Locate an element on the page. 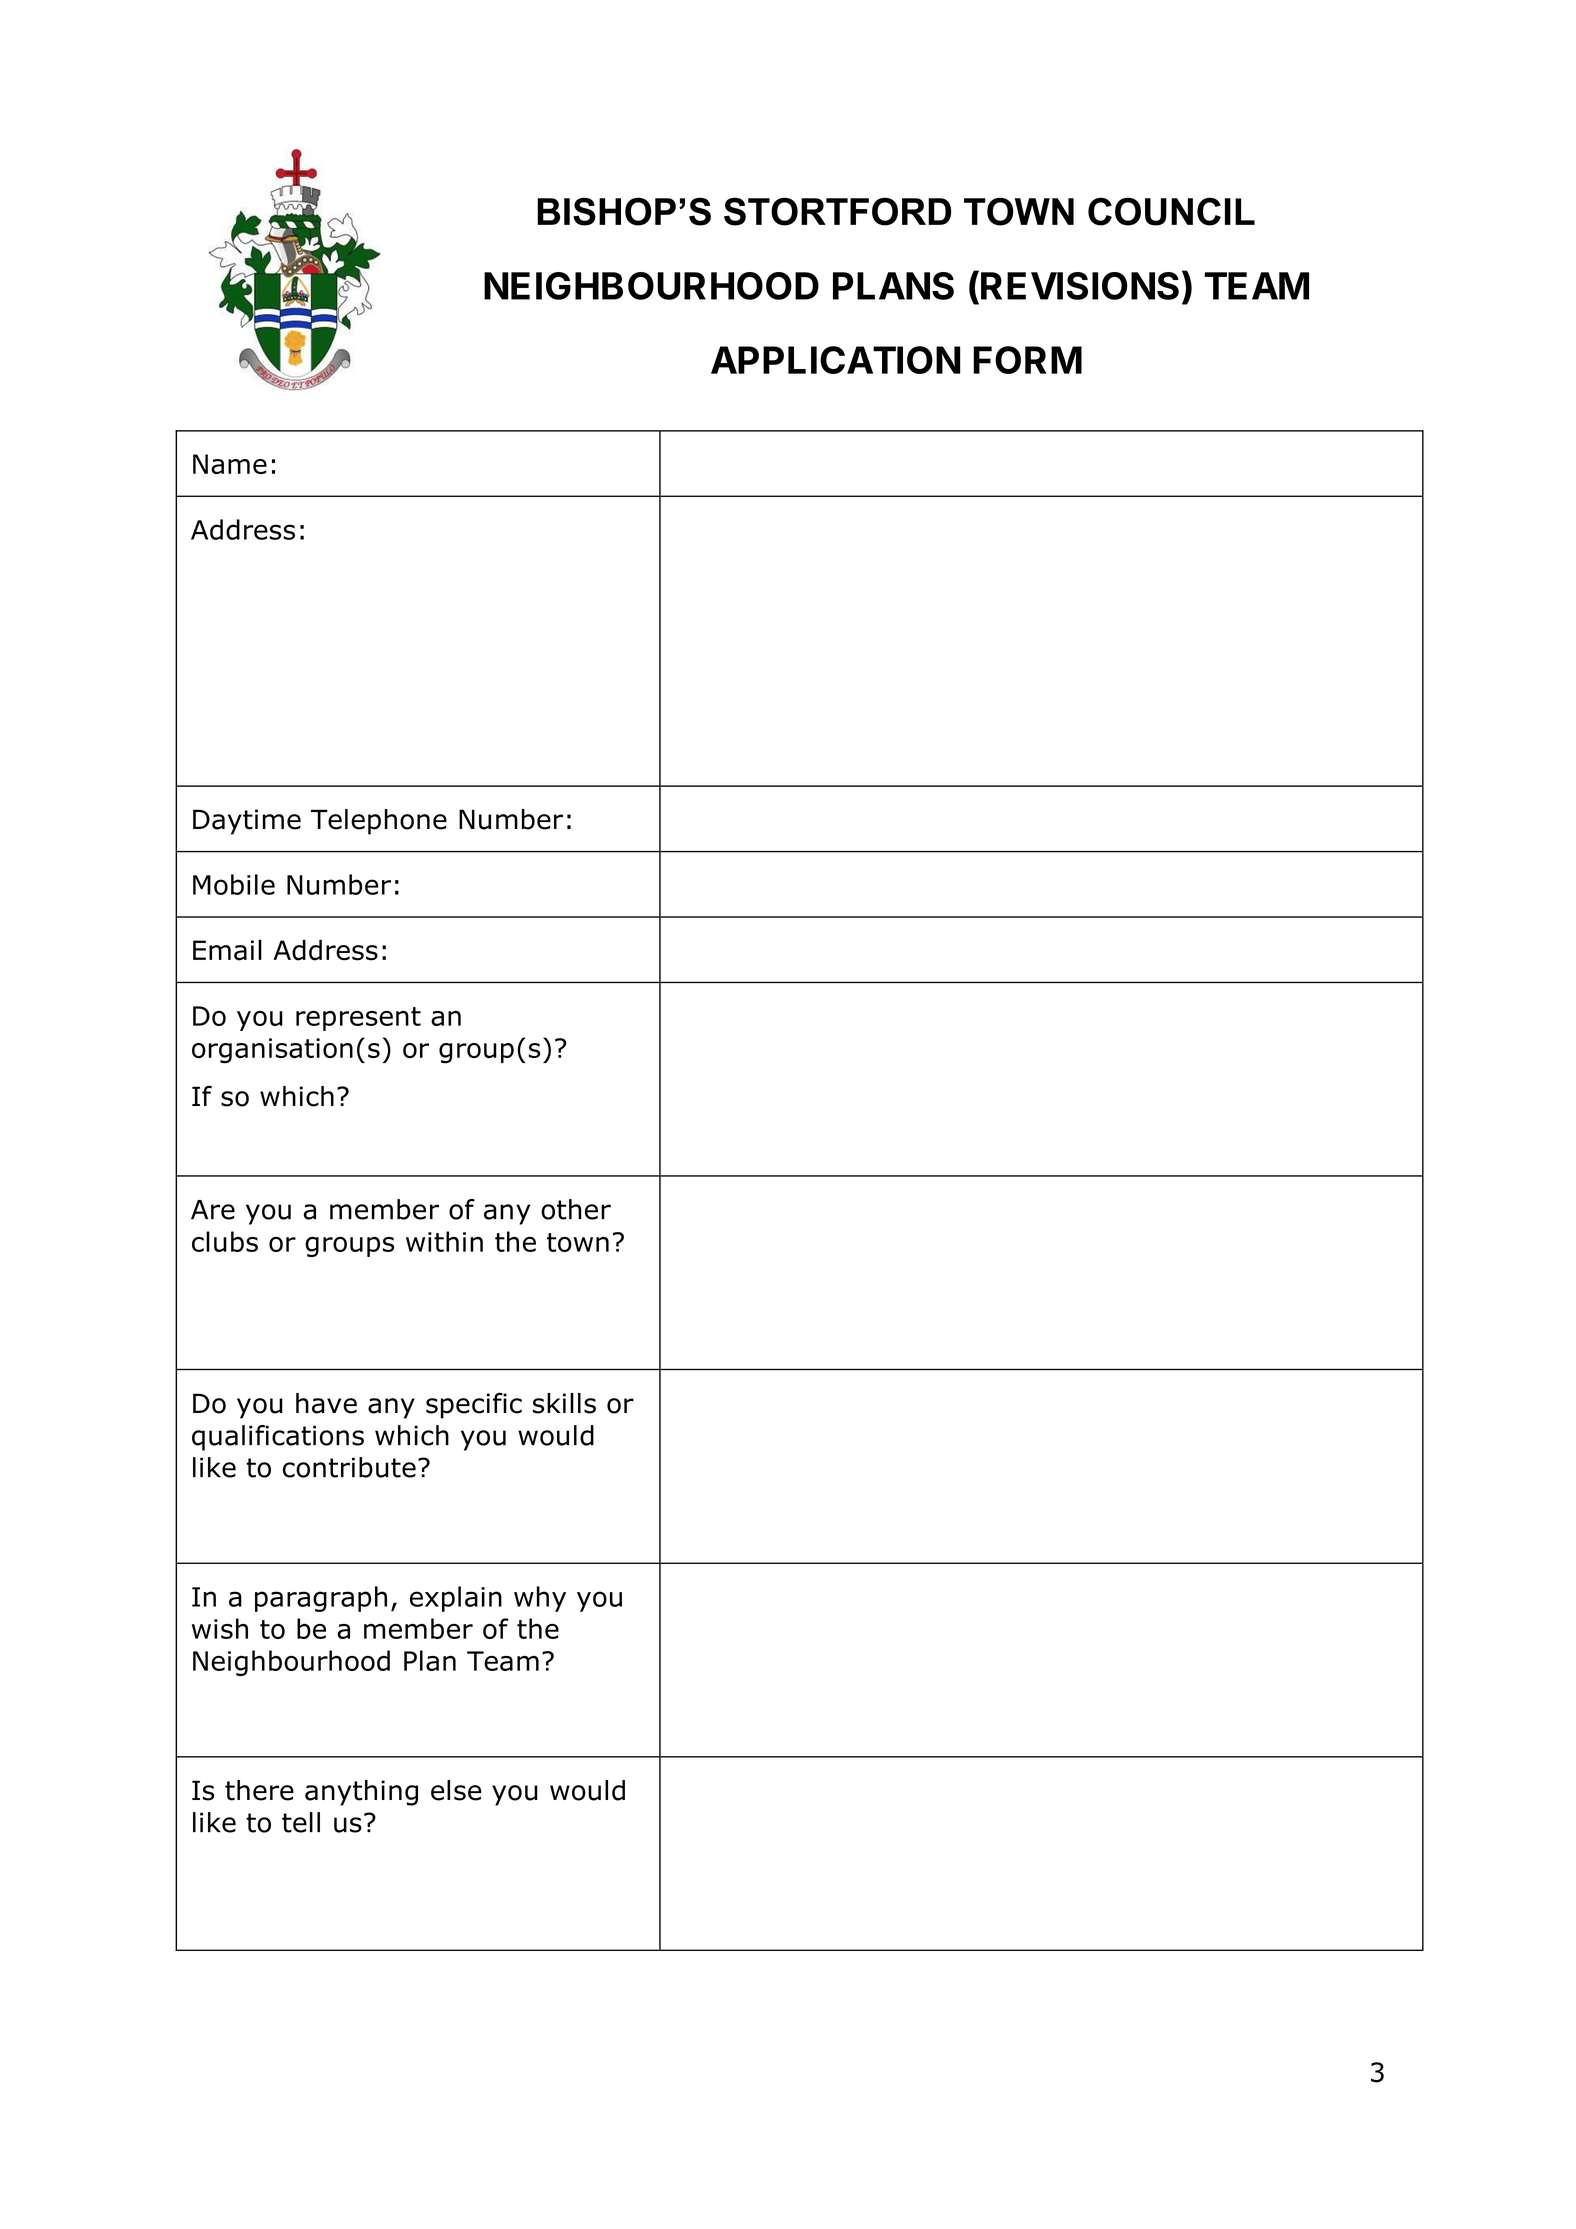 The image size is (1576, 2229). contribute is located at coordinates (349, 1467).
